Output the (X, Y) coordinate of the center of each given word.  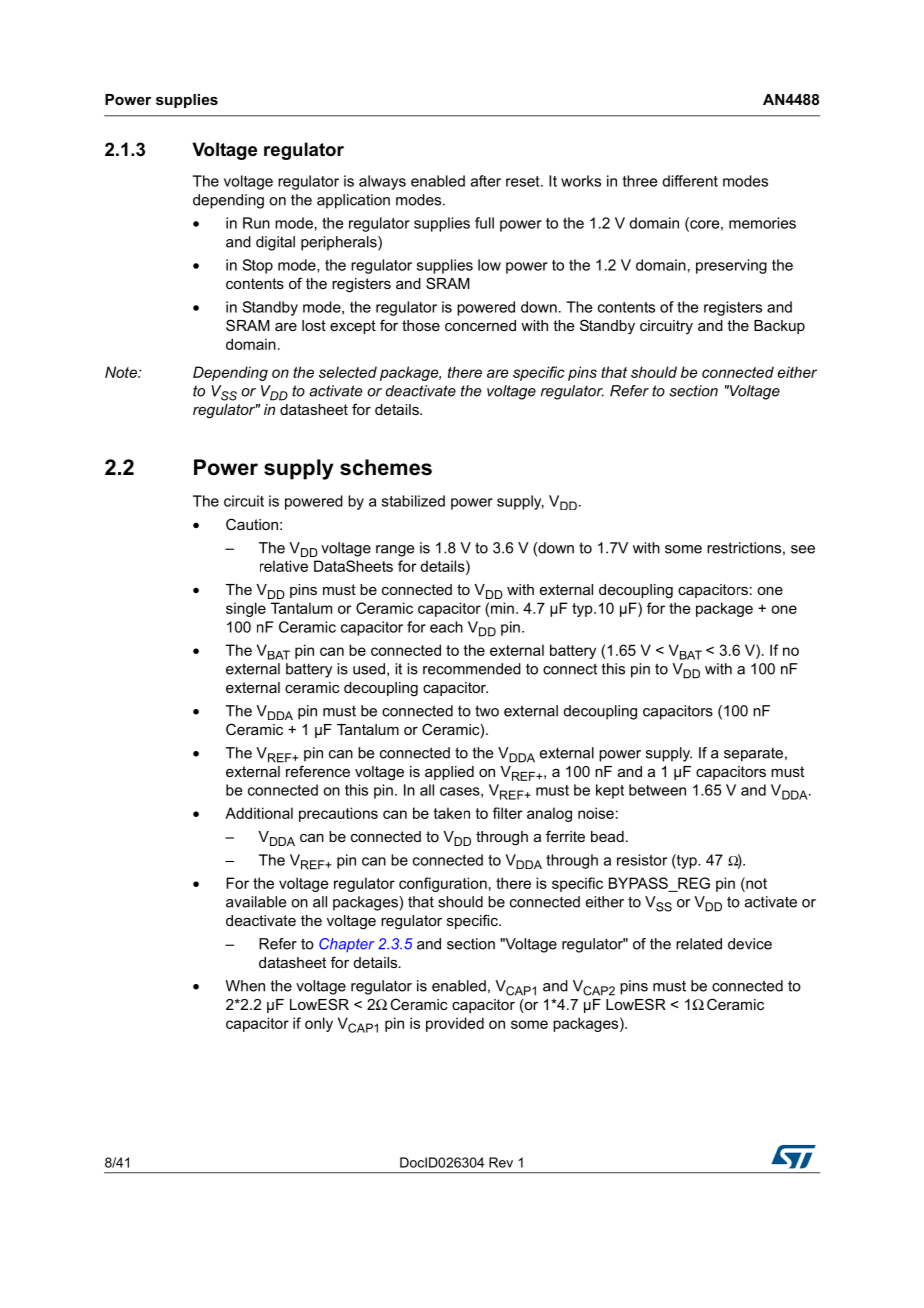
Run (256, 223)
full (484, 223)
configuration (443, 884)
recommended (472, 669)
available (256, 902)
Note (122, 372)
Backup (779, 327)
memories (762, 223)
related (699, 944)
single (246, 609)
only (319, 1024)
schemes (386, 467)
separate (753, 755)
